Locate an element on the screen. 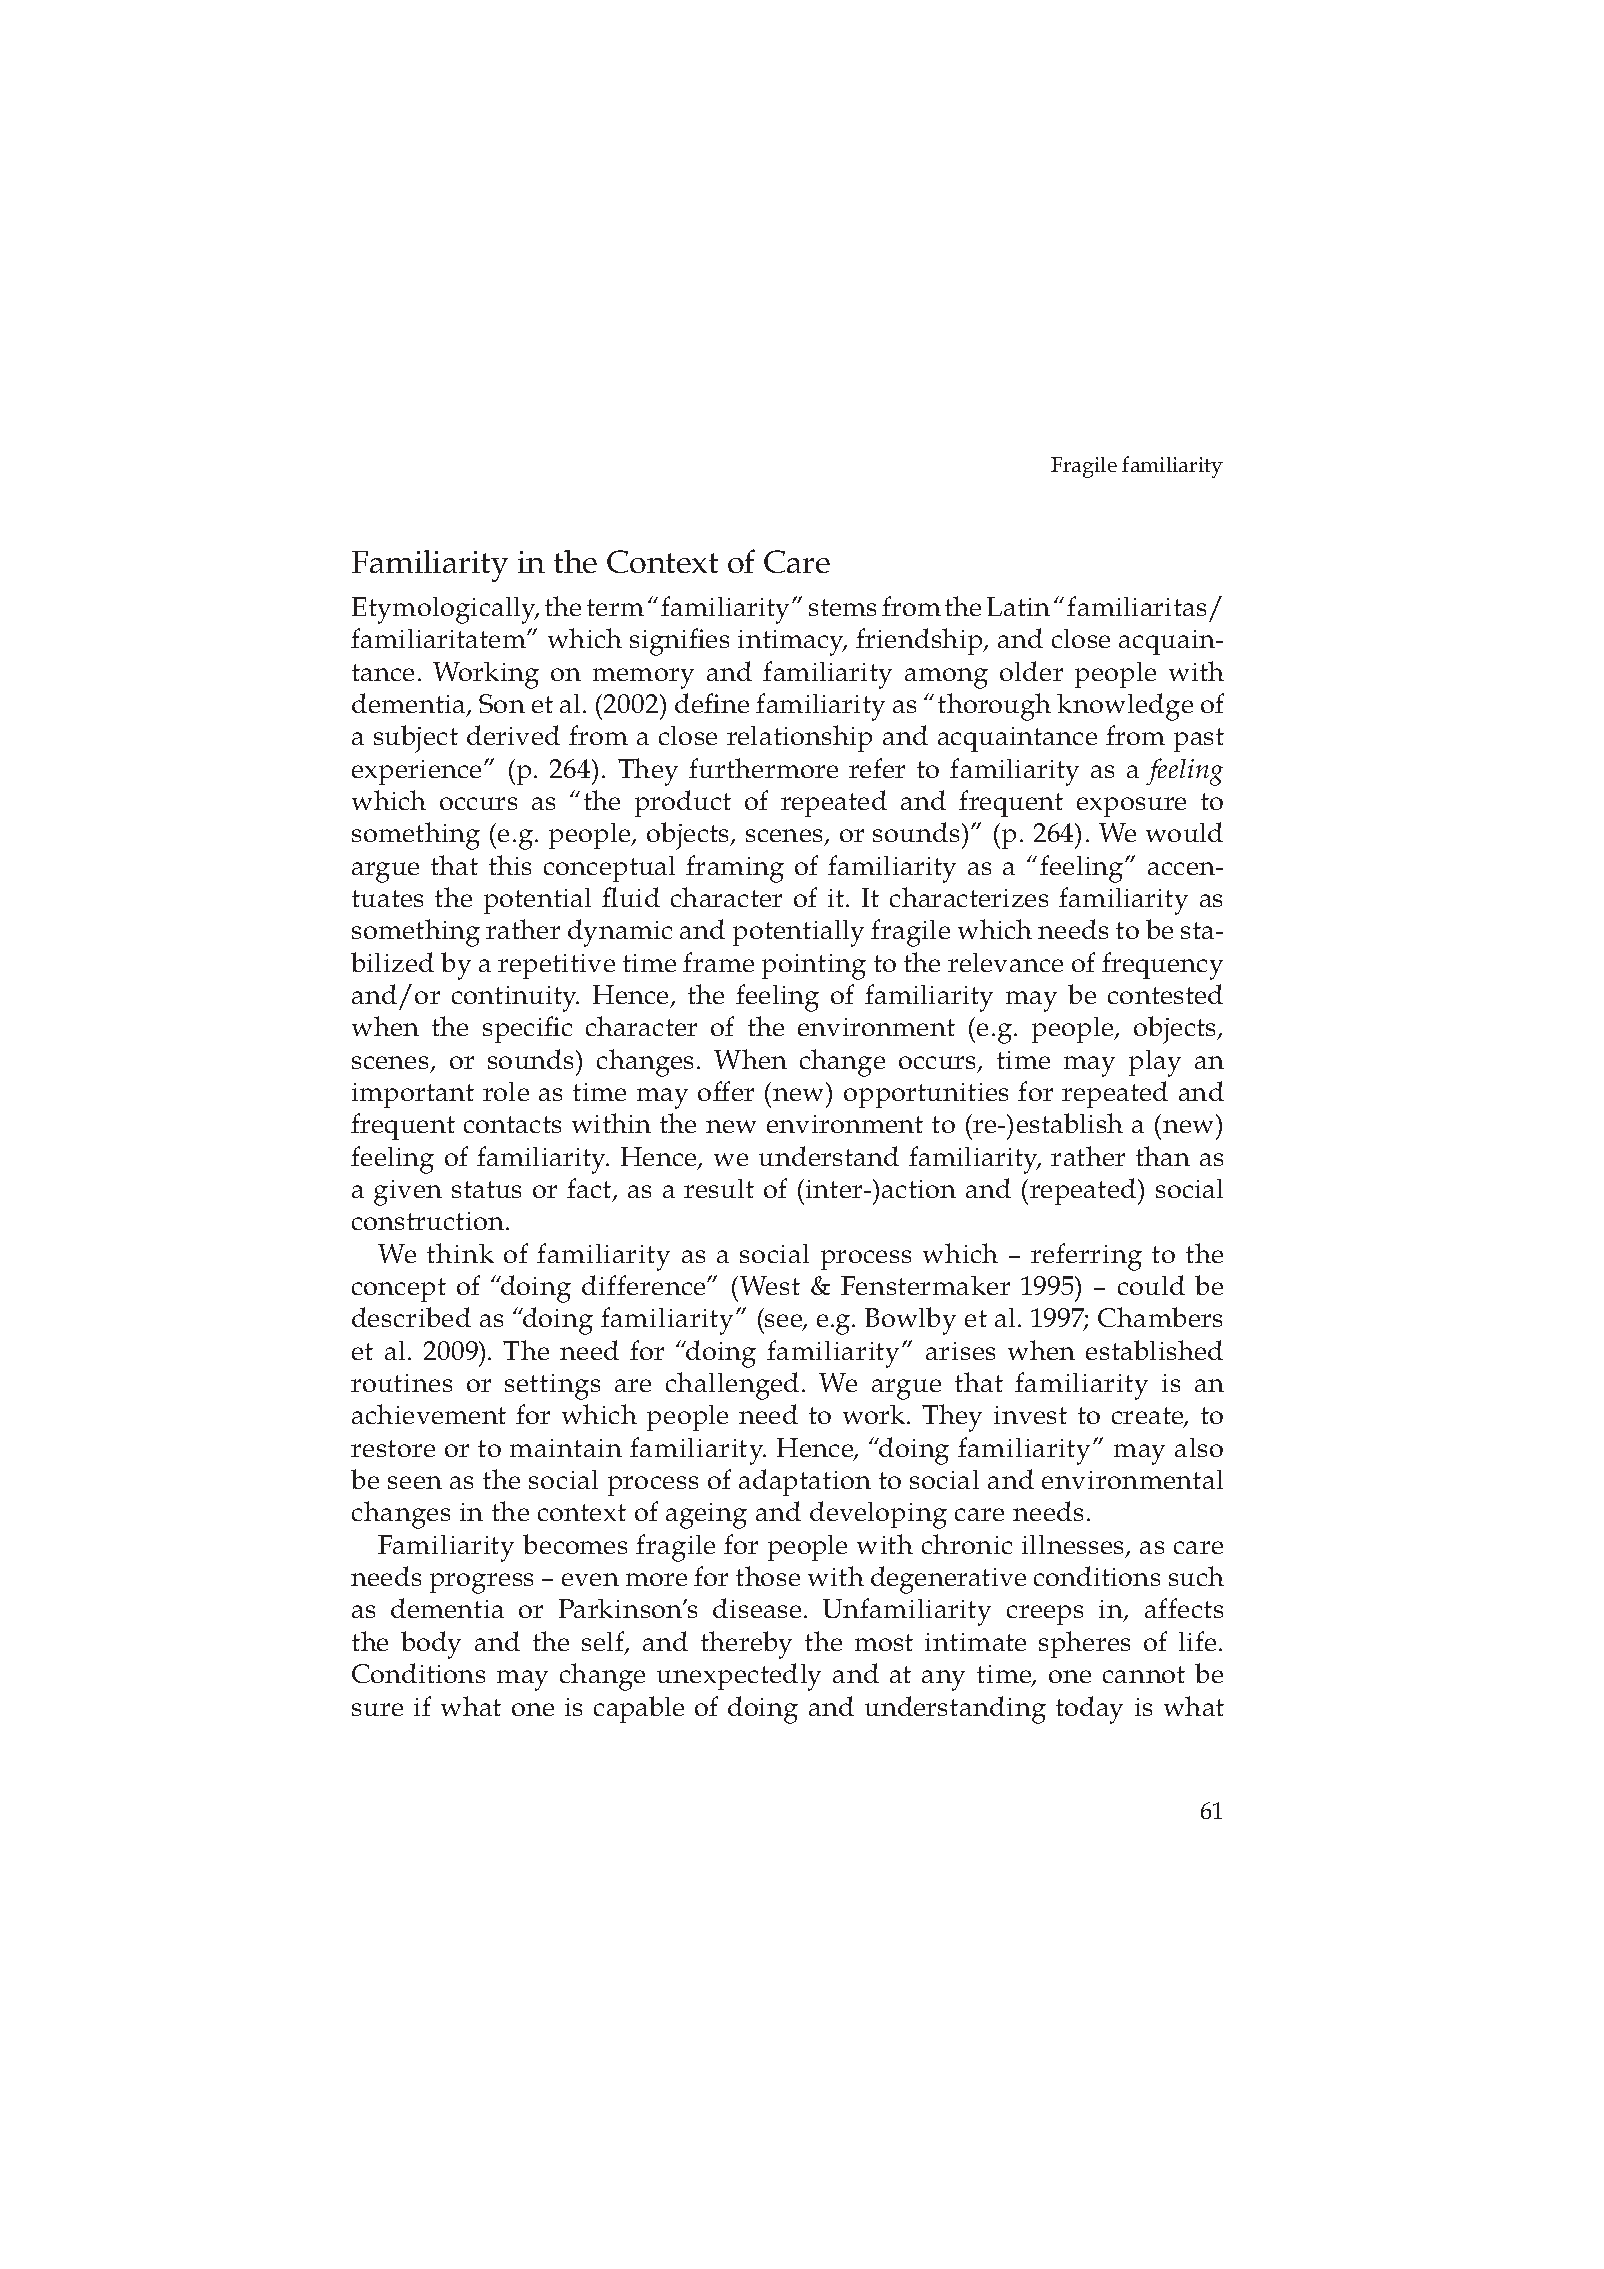 The width and height of the screenshot is (1604, 2269). this is located at coordinates (510, 865).
